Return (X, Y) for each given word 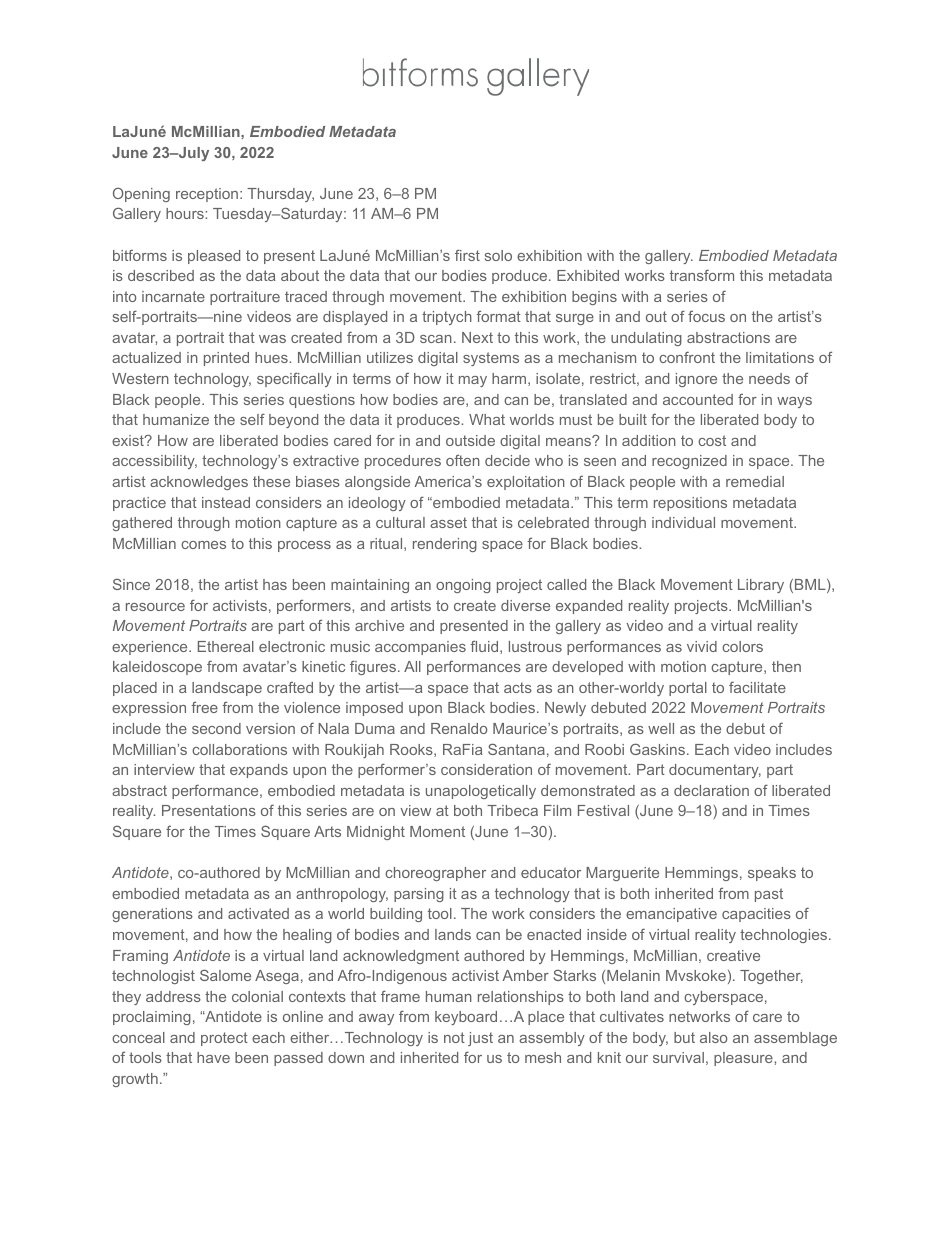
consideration (486, 769)
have (213, 1057)
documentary (715, 771)
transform (702, 275)
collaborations (239, 749)
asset (448, 522)
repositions (690, 504)
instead (226, 502)
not (454, 1037)
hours (186, 213)
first (467, 255)
